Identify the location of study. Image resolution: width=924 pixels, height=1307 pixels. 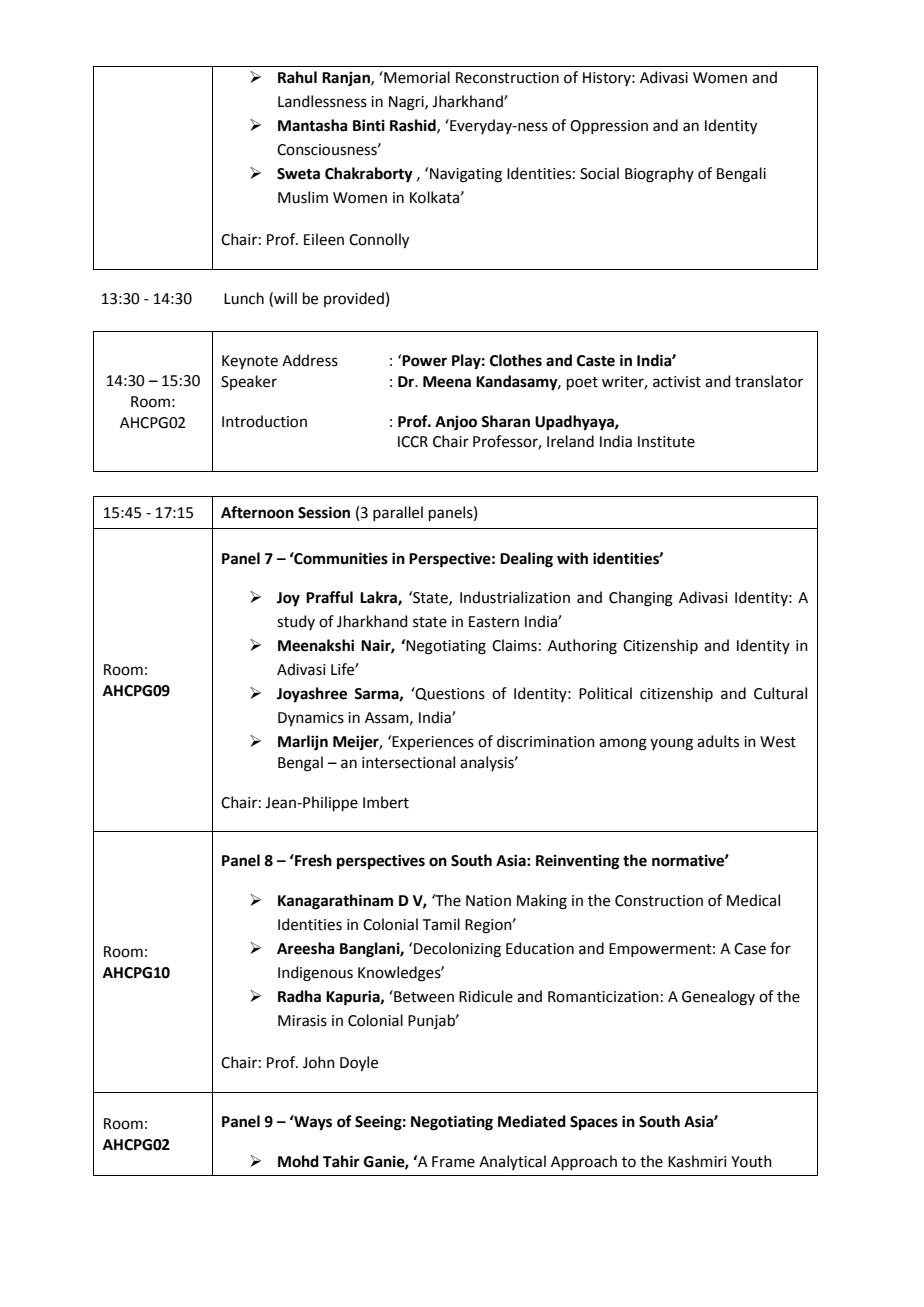
(296, 622).
